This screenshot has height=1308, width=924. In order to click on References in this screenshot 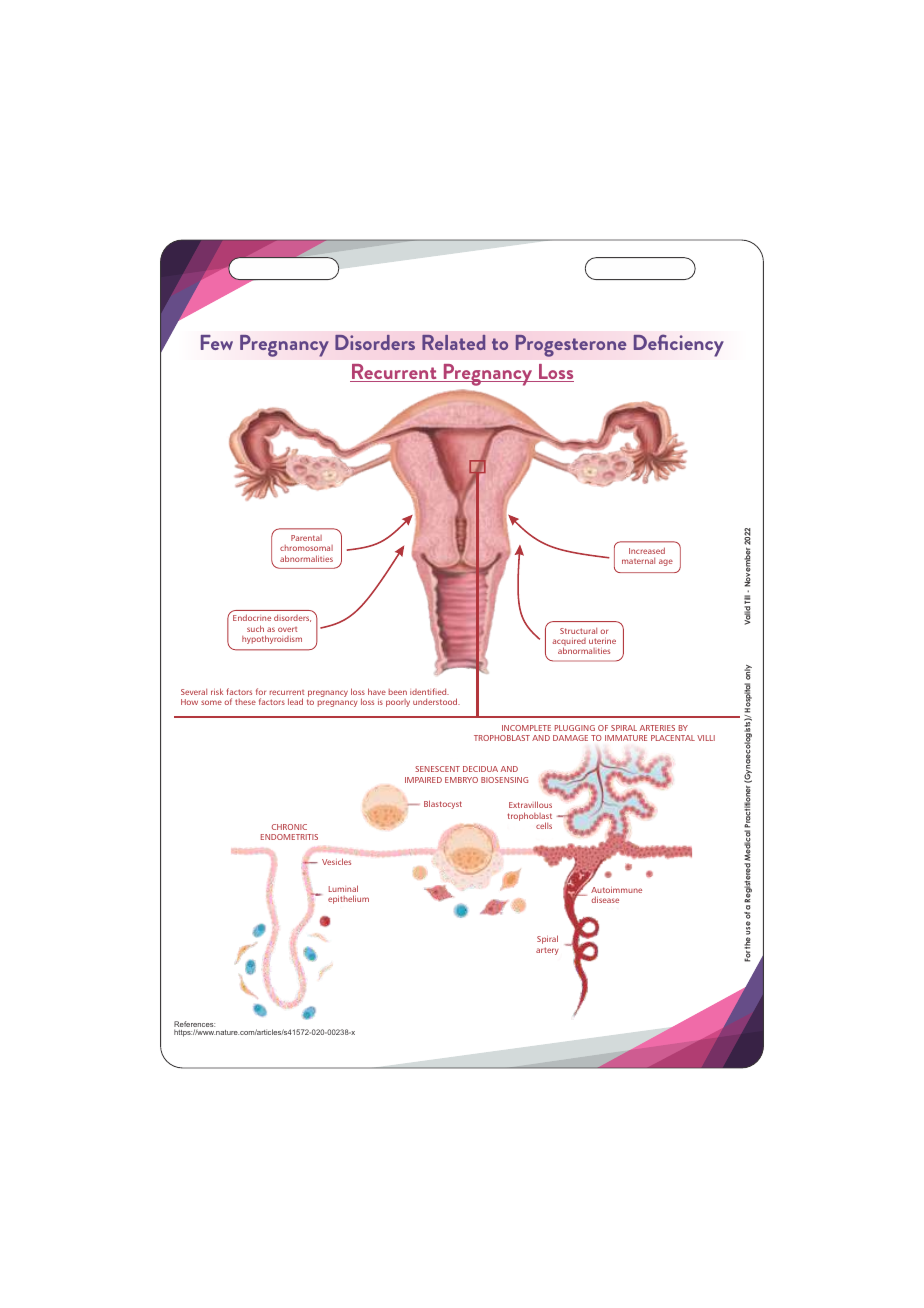, I will do `click(194, 1025)`.
